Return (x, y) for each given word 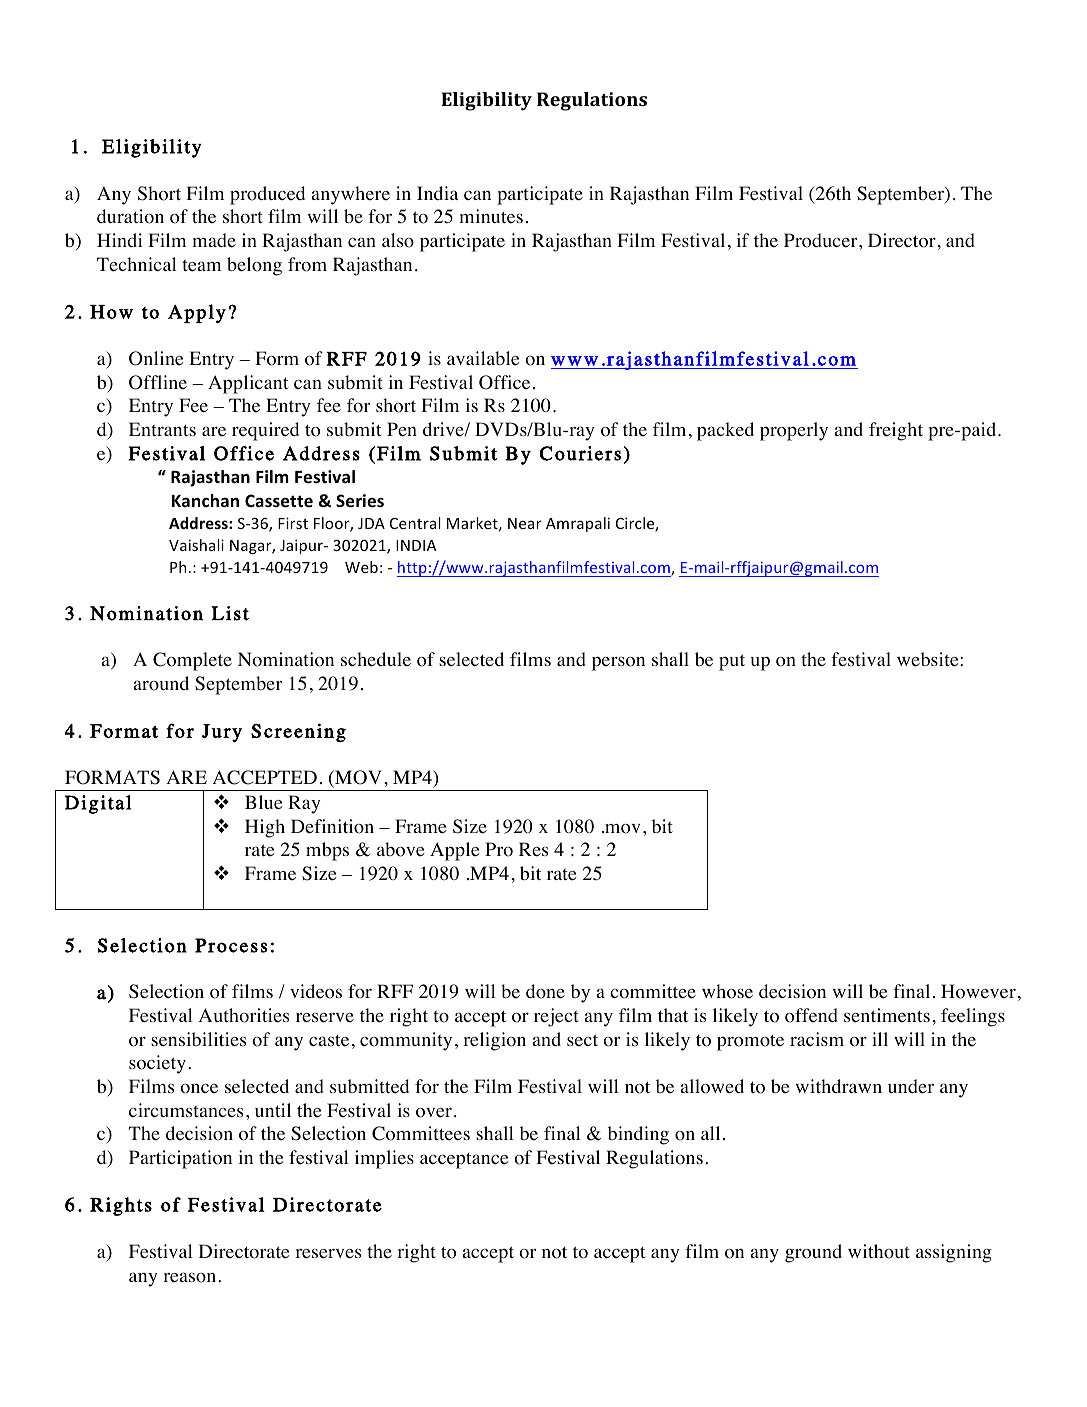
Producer (822, 240)
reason (191, 1277)
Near (525, 523)
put (732, 662)
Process (231, 945)
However (978, 991)
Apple (454, 851)
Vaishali (196, 545)
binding (638, 1135)
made (214, 240)
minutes (491, 216)
